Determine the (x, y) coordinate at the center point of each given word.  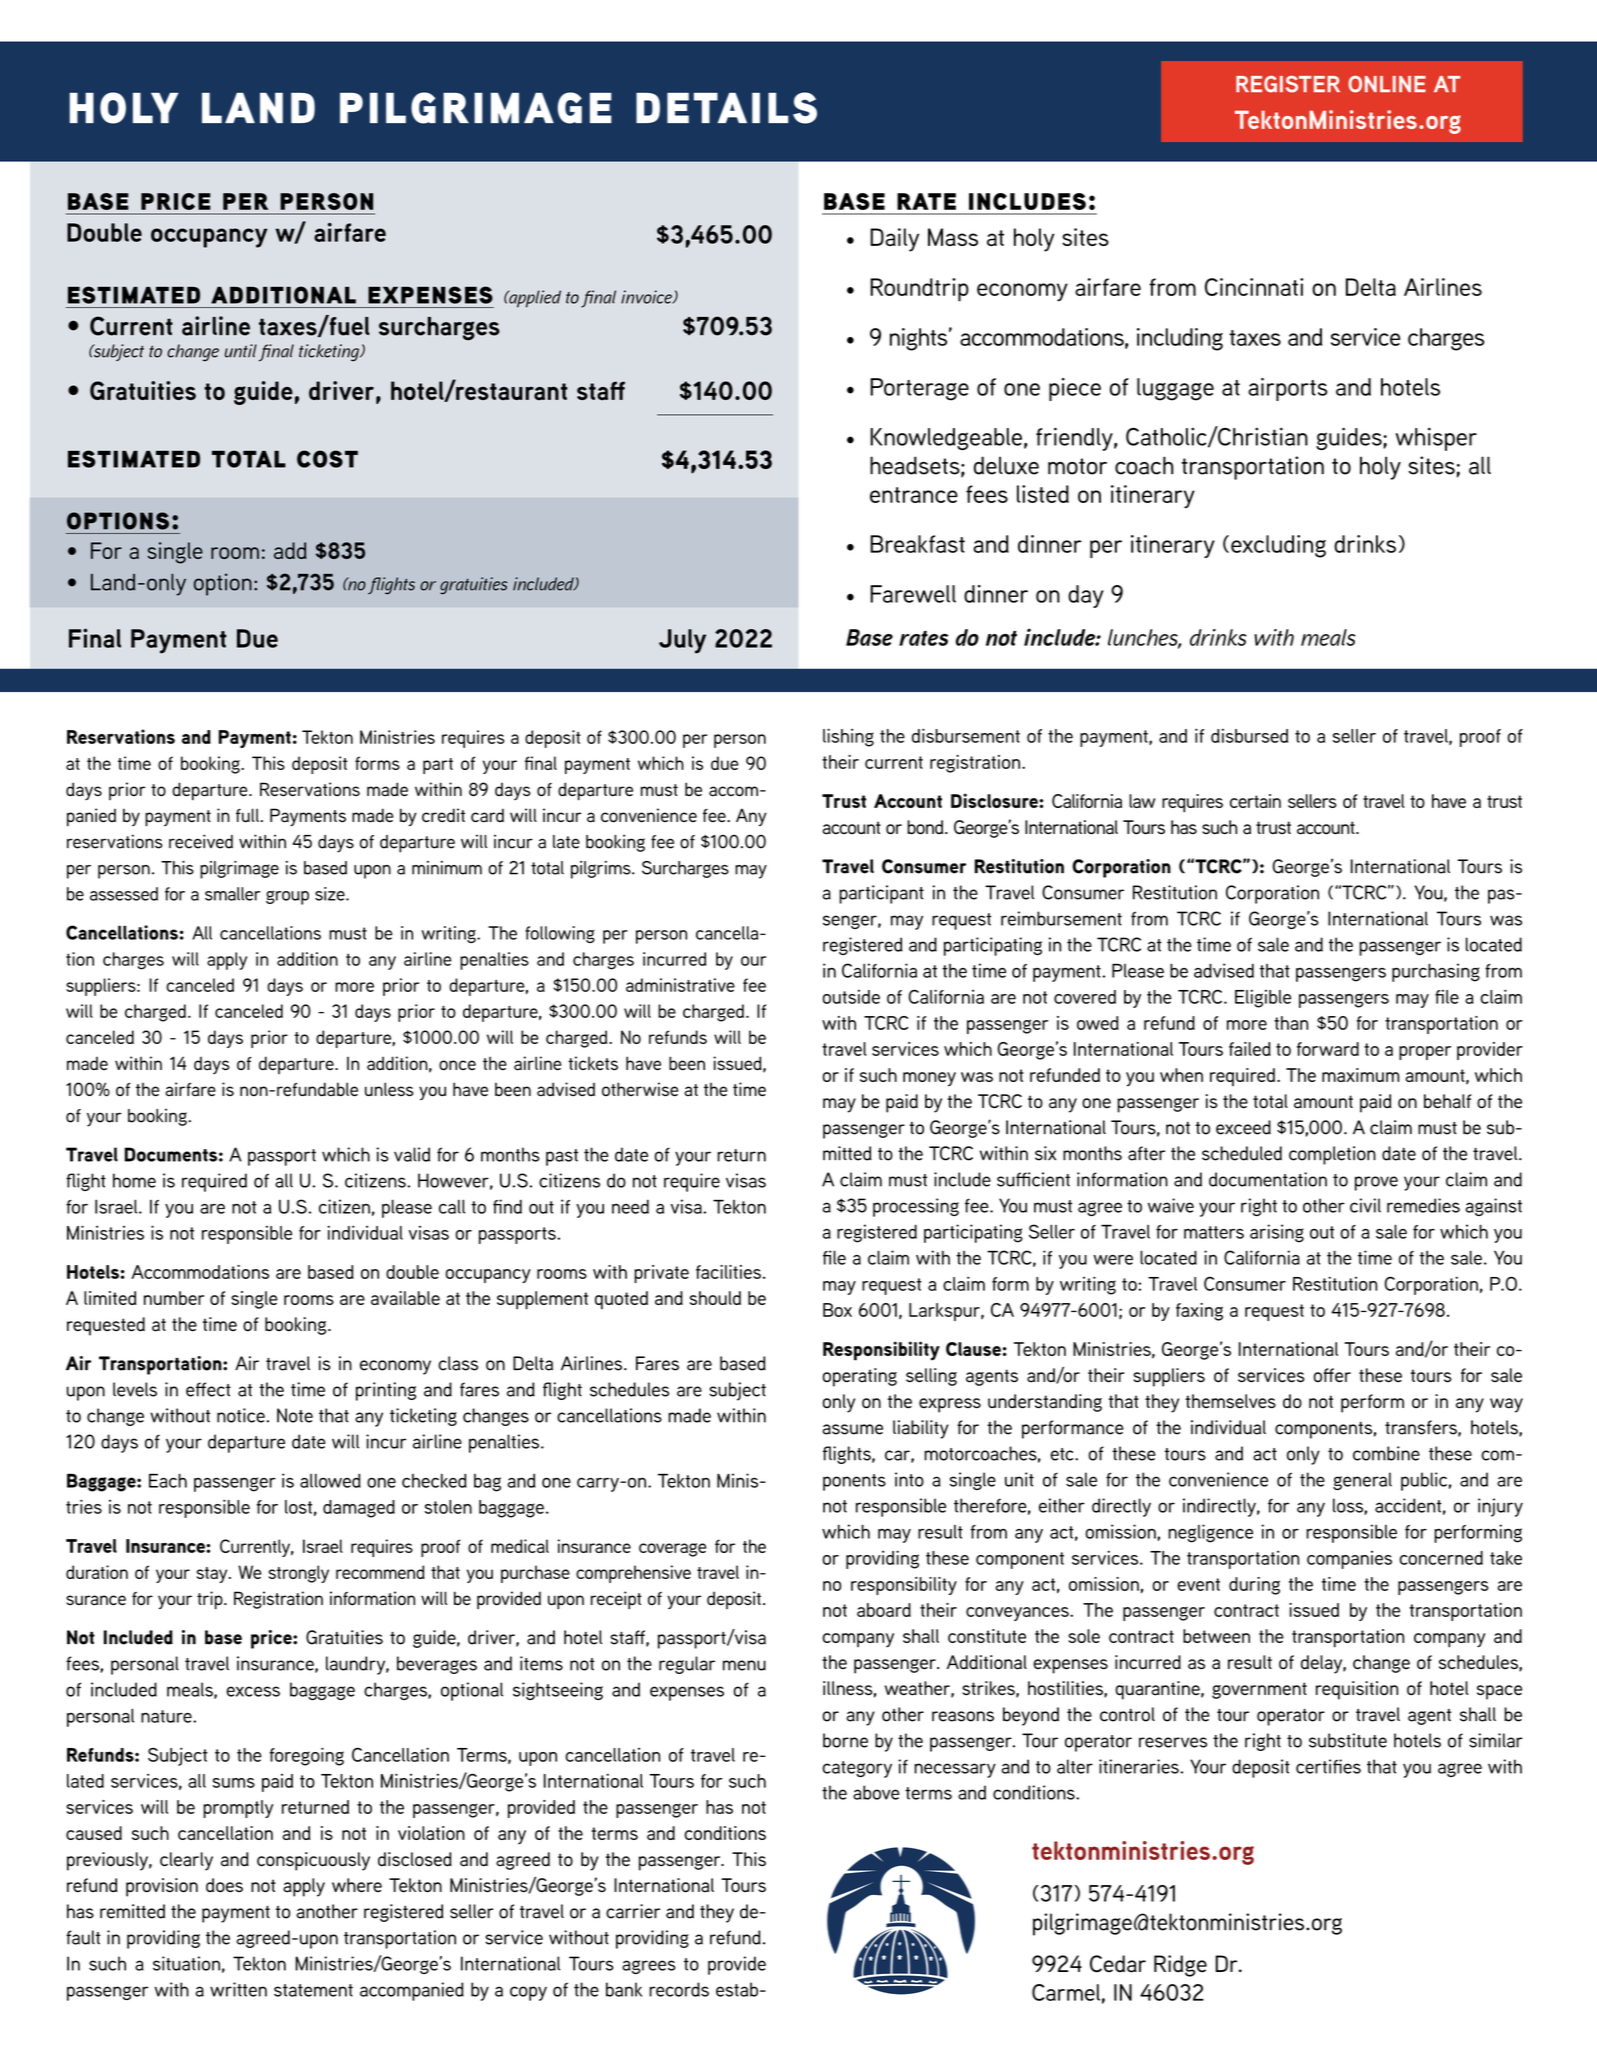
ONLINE (1387, 84)
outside (851, 996)
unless (389, 1089)
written (238, 1989)
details (726, 108)
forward (1328, 1049)
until (241, 351)
